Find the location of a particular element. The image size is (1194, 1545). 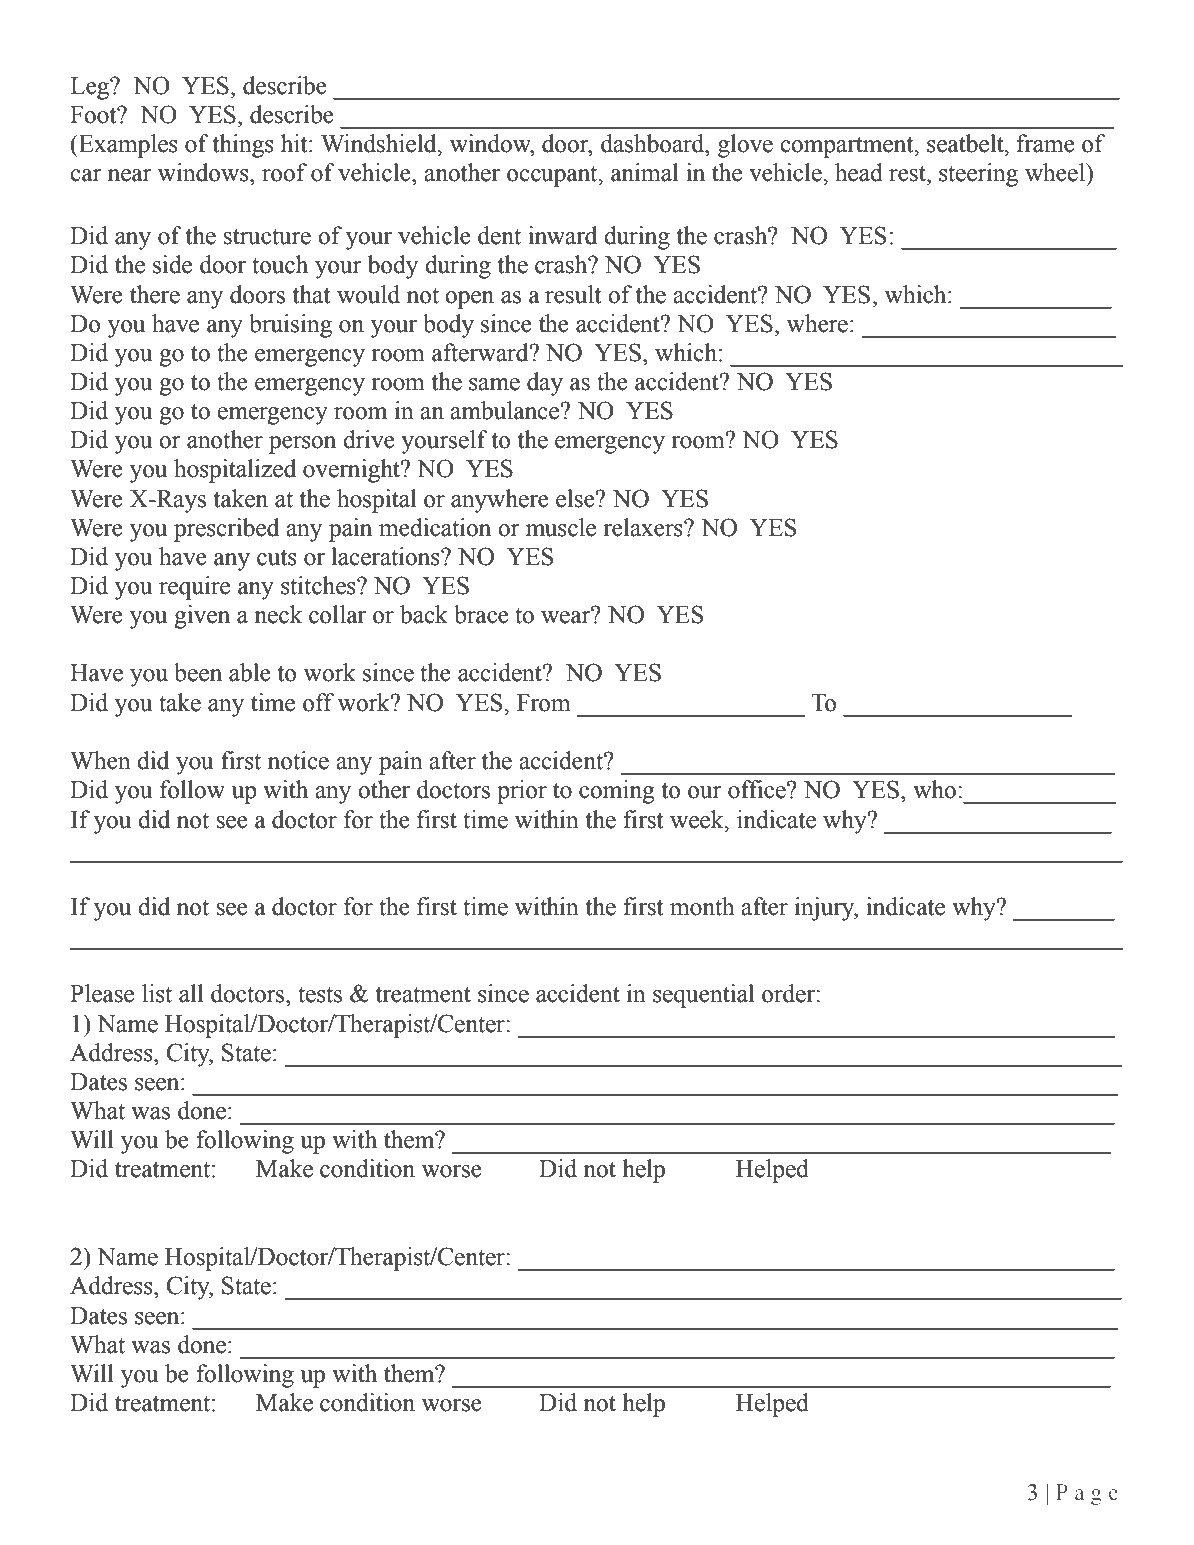

result is located at coordinates (573, 294).
